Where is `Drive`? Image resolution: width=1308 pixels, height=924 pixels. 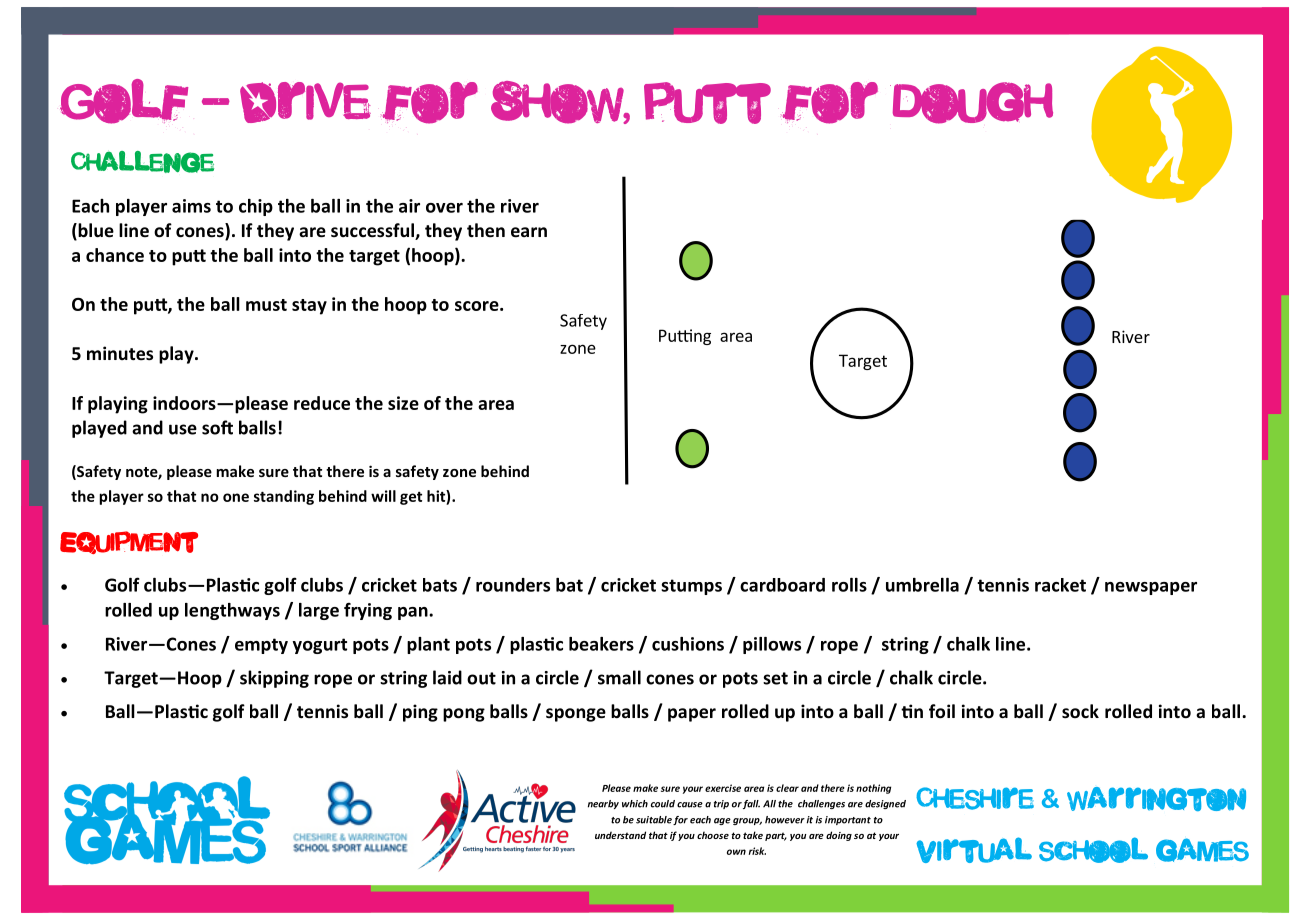 Drive is located at coordinates (305, 102).
